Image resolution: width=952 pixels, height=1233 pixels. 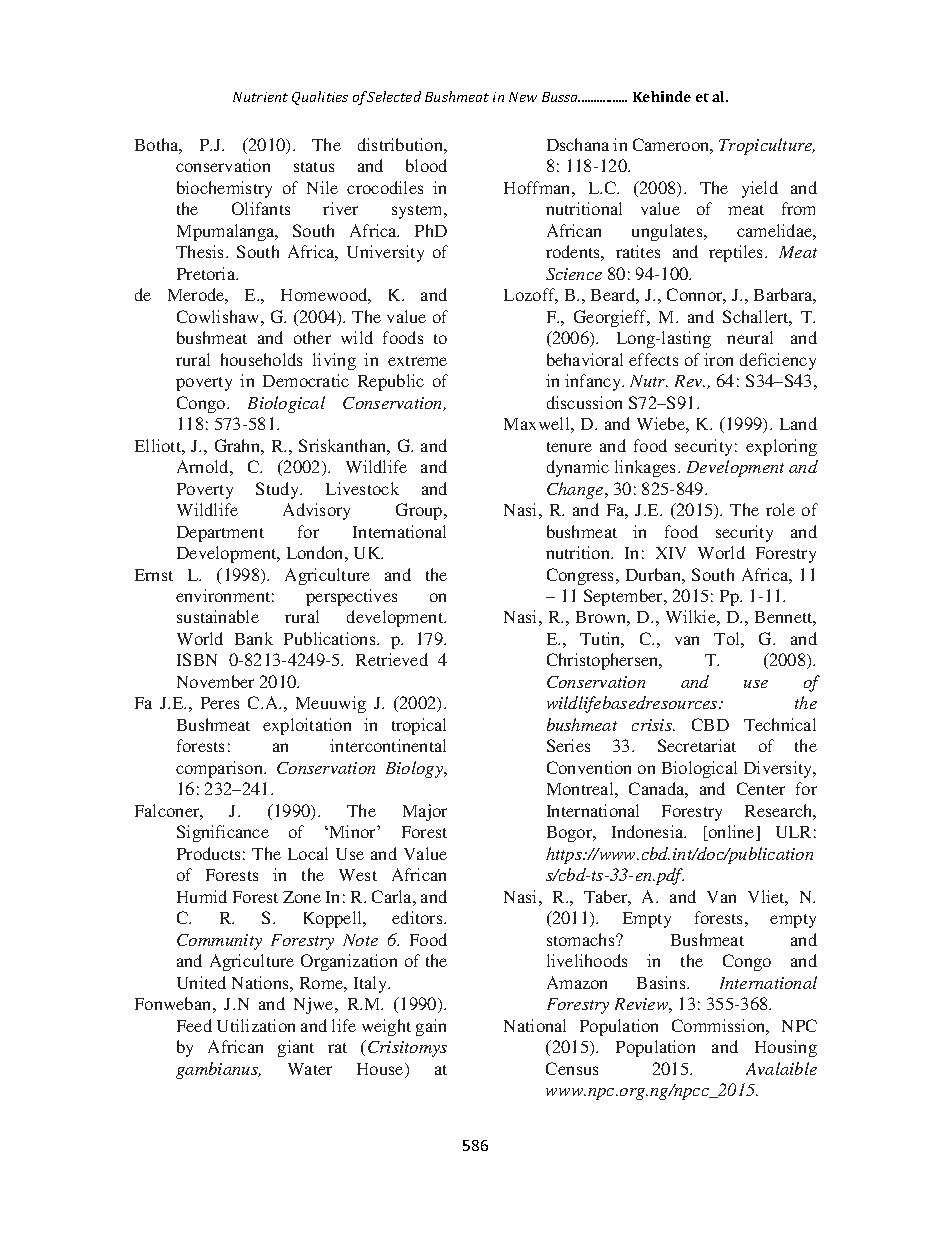 What do you see at coordinates (306, 380) in the document?
I see `Democratic` at bounding box center [306, 380].
